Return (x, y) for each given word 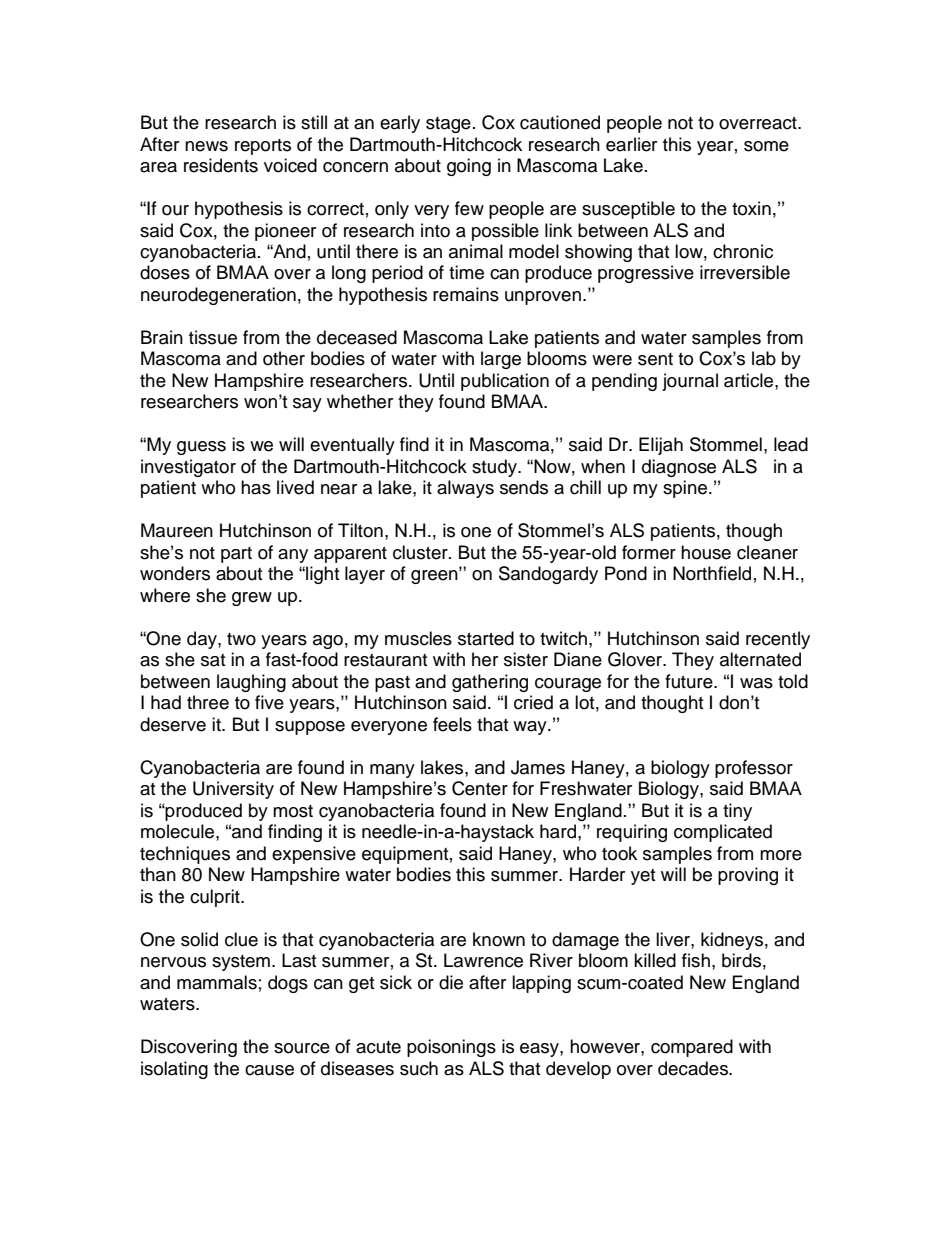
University (233, 790)
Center (480, 788)
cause (269, 1070)
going (469, 167)
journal (690, 382)
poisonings (451, 1048)
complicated (723, 833)
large (501, 360)
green (435, 576)
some (766, 146)
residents (221, 165)
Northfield (712, 573)
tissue (213, 337)
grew (252, 599)
